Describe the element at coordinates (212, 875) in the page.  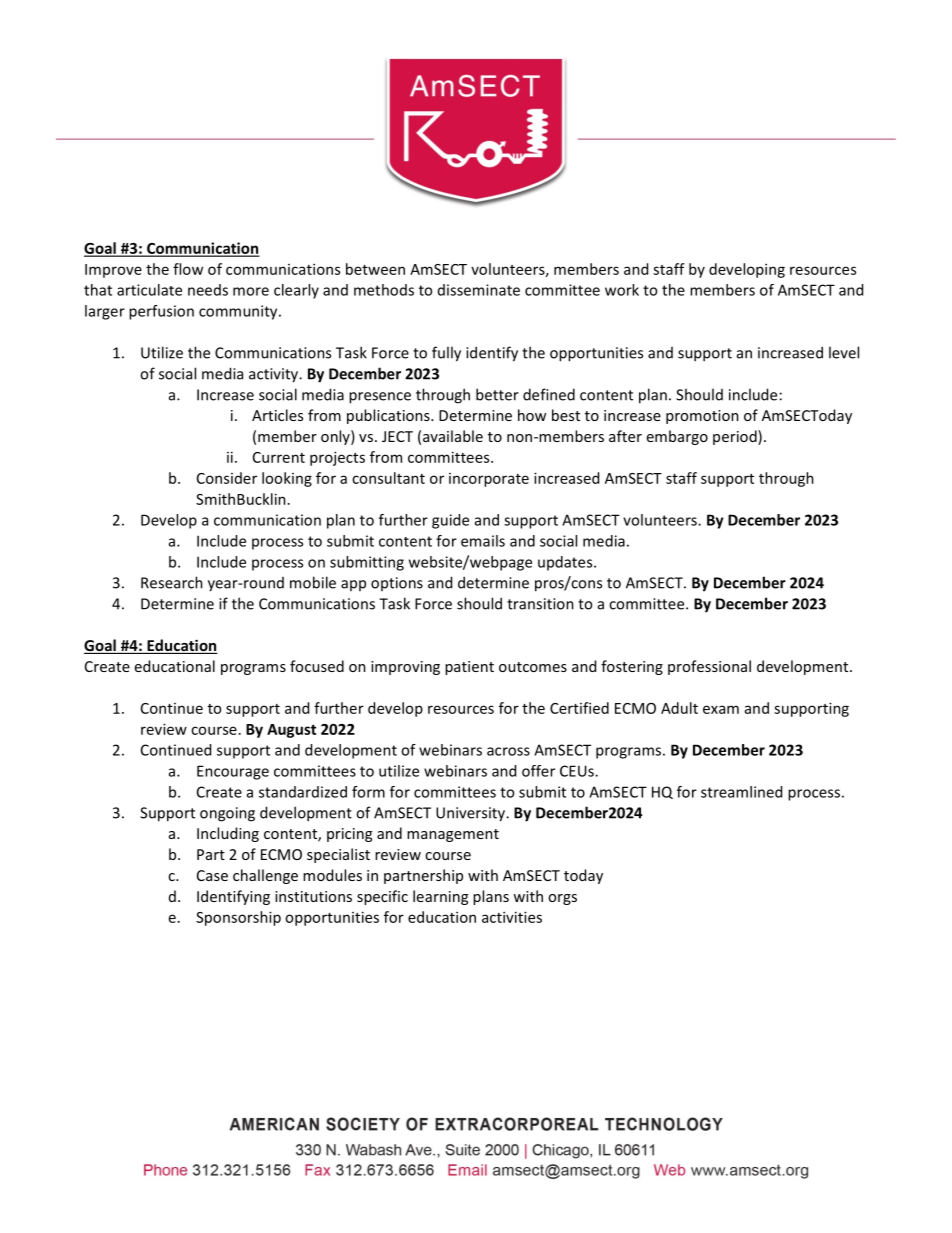
I see `Case` at that location.
